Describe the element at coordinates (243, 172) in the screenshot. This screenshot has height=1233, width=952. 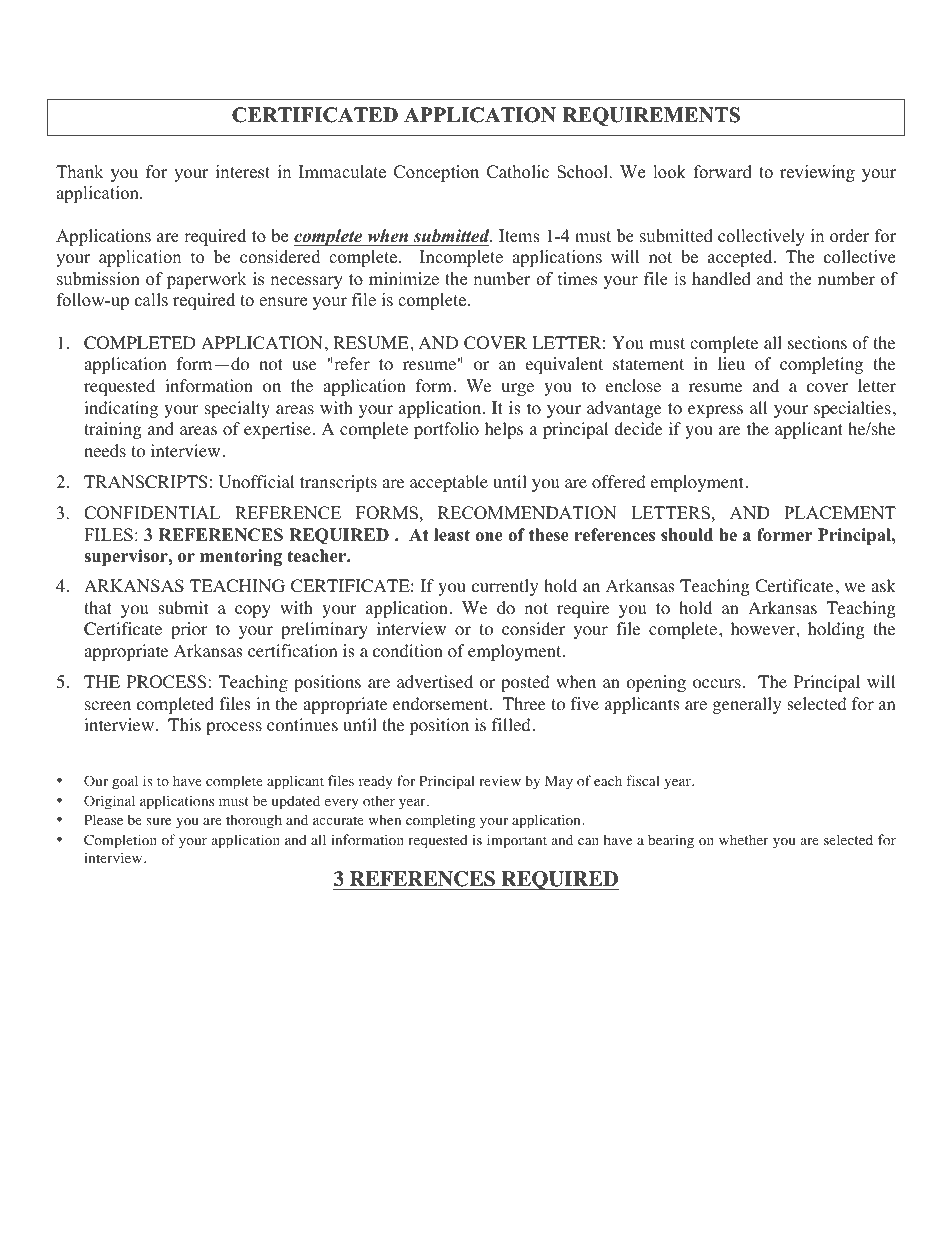
I see `interest` at that location.
